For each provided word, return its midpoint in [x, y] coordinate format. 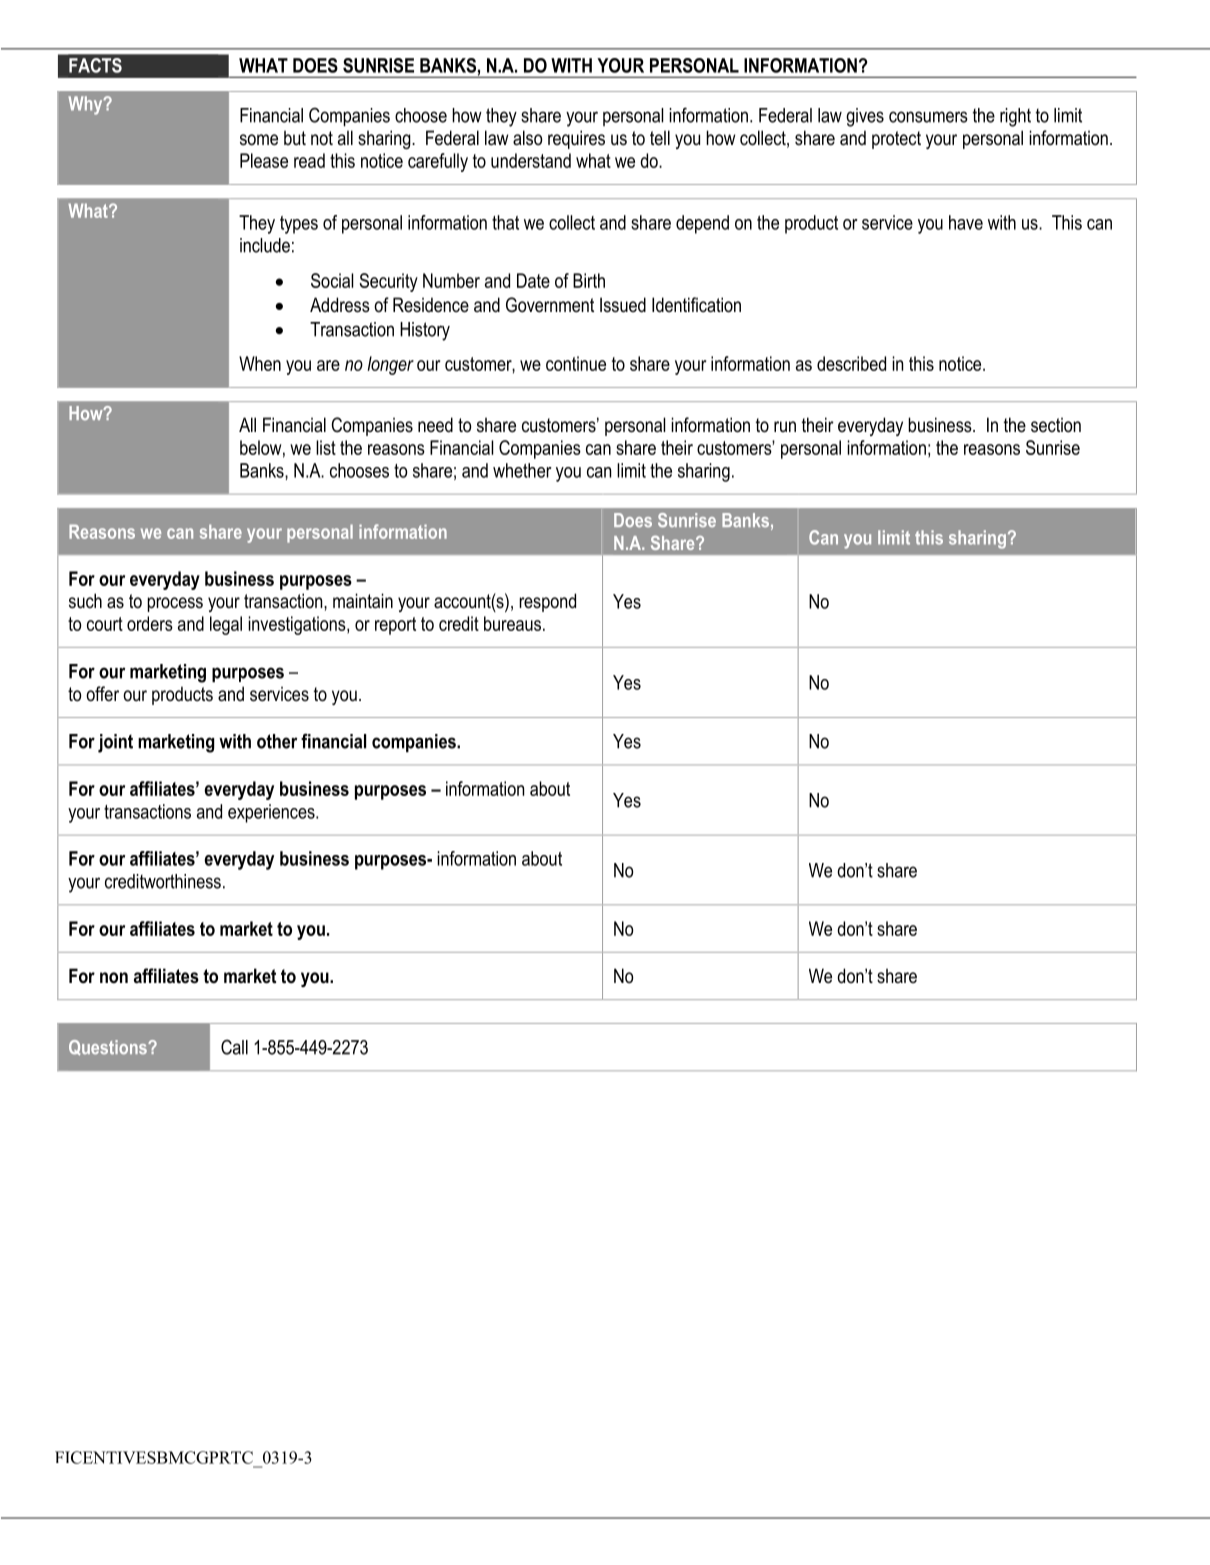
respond [547, 602]
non [114, 978]
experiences [272, 813]
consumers [928, 117]
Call [234, 1047]
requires [576, 139]
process [175, 604]
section [1056, 425]
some [259, 140]
